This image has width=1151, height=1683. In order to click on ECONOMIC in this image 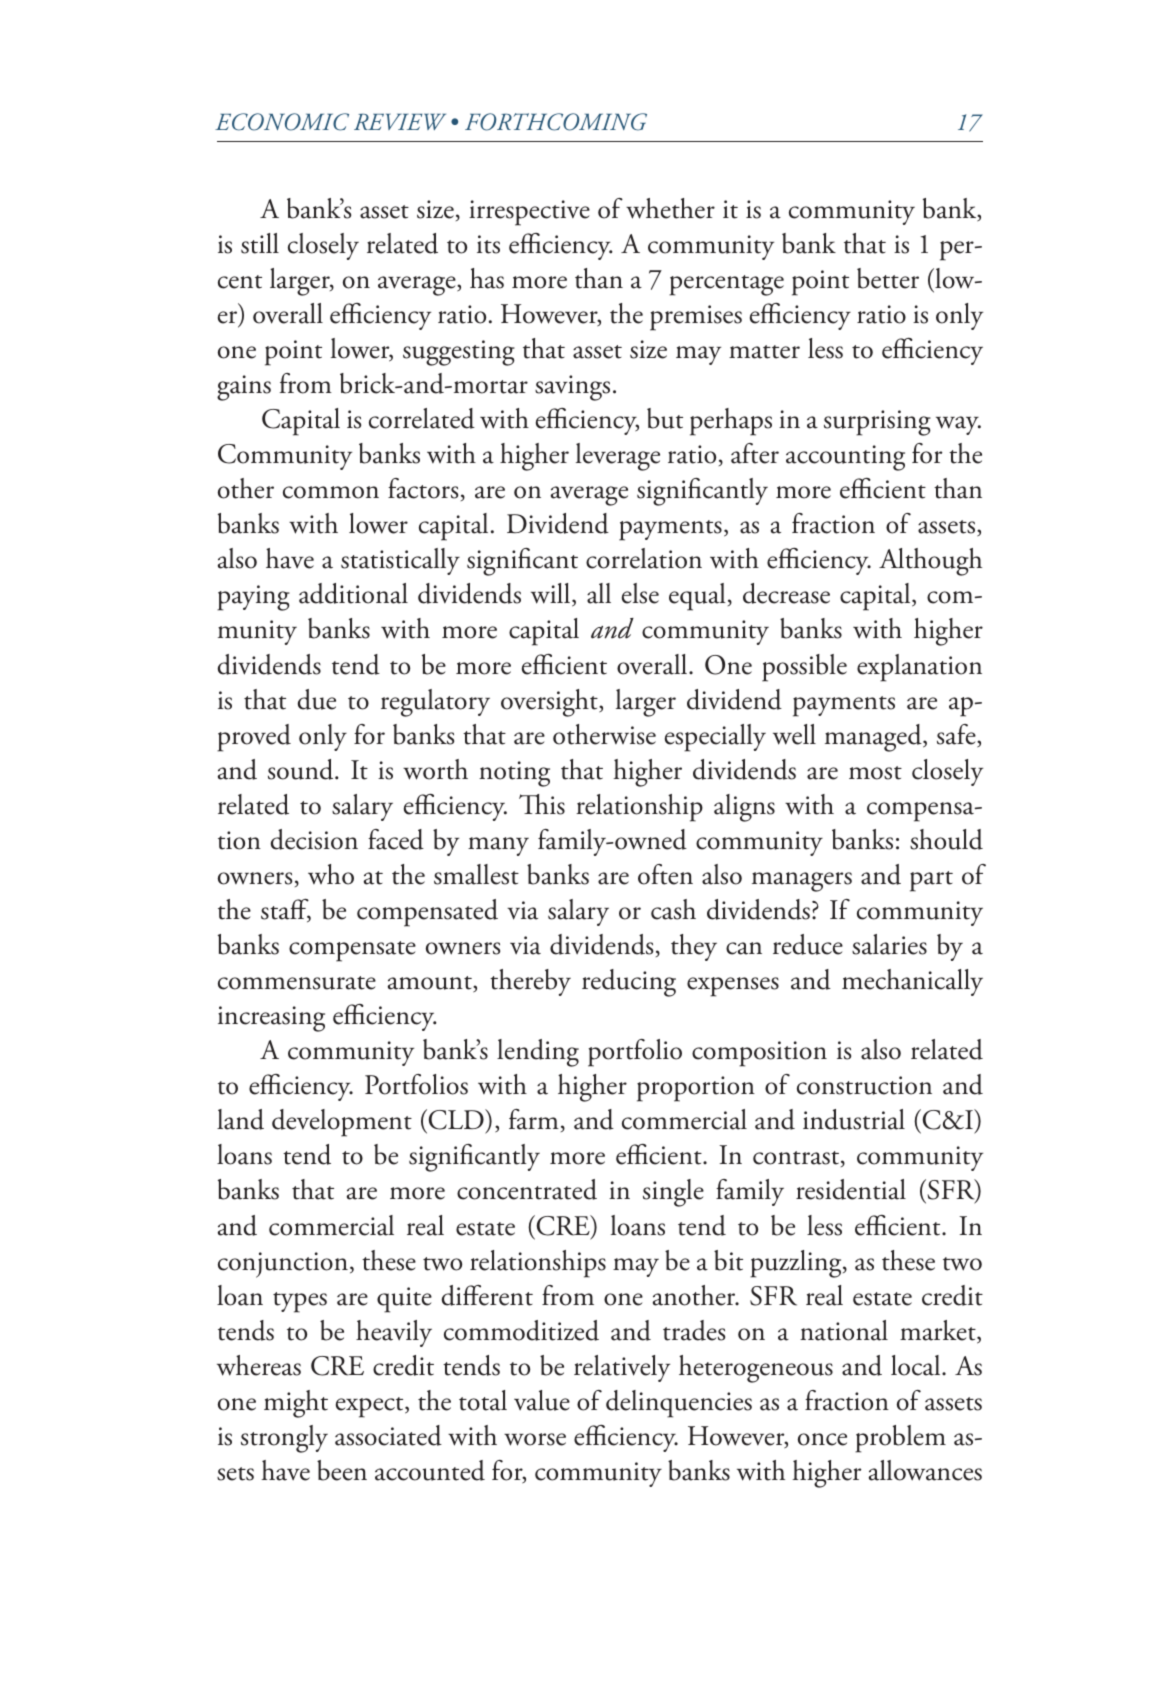, I will do `click(282, 122)`.
